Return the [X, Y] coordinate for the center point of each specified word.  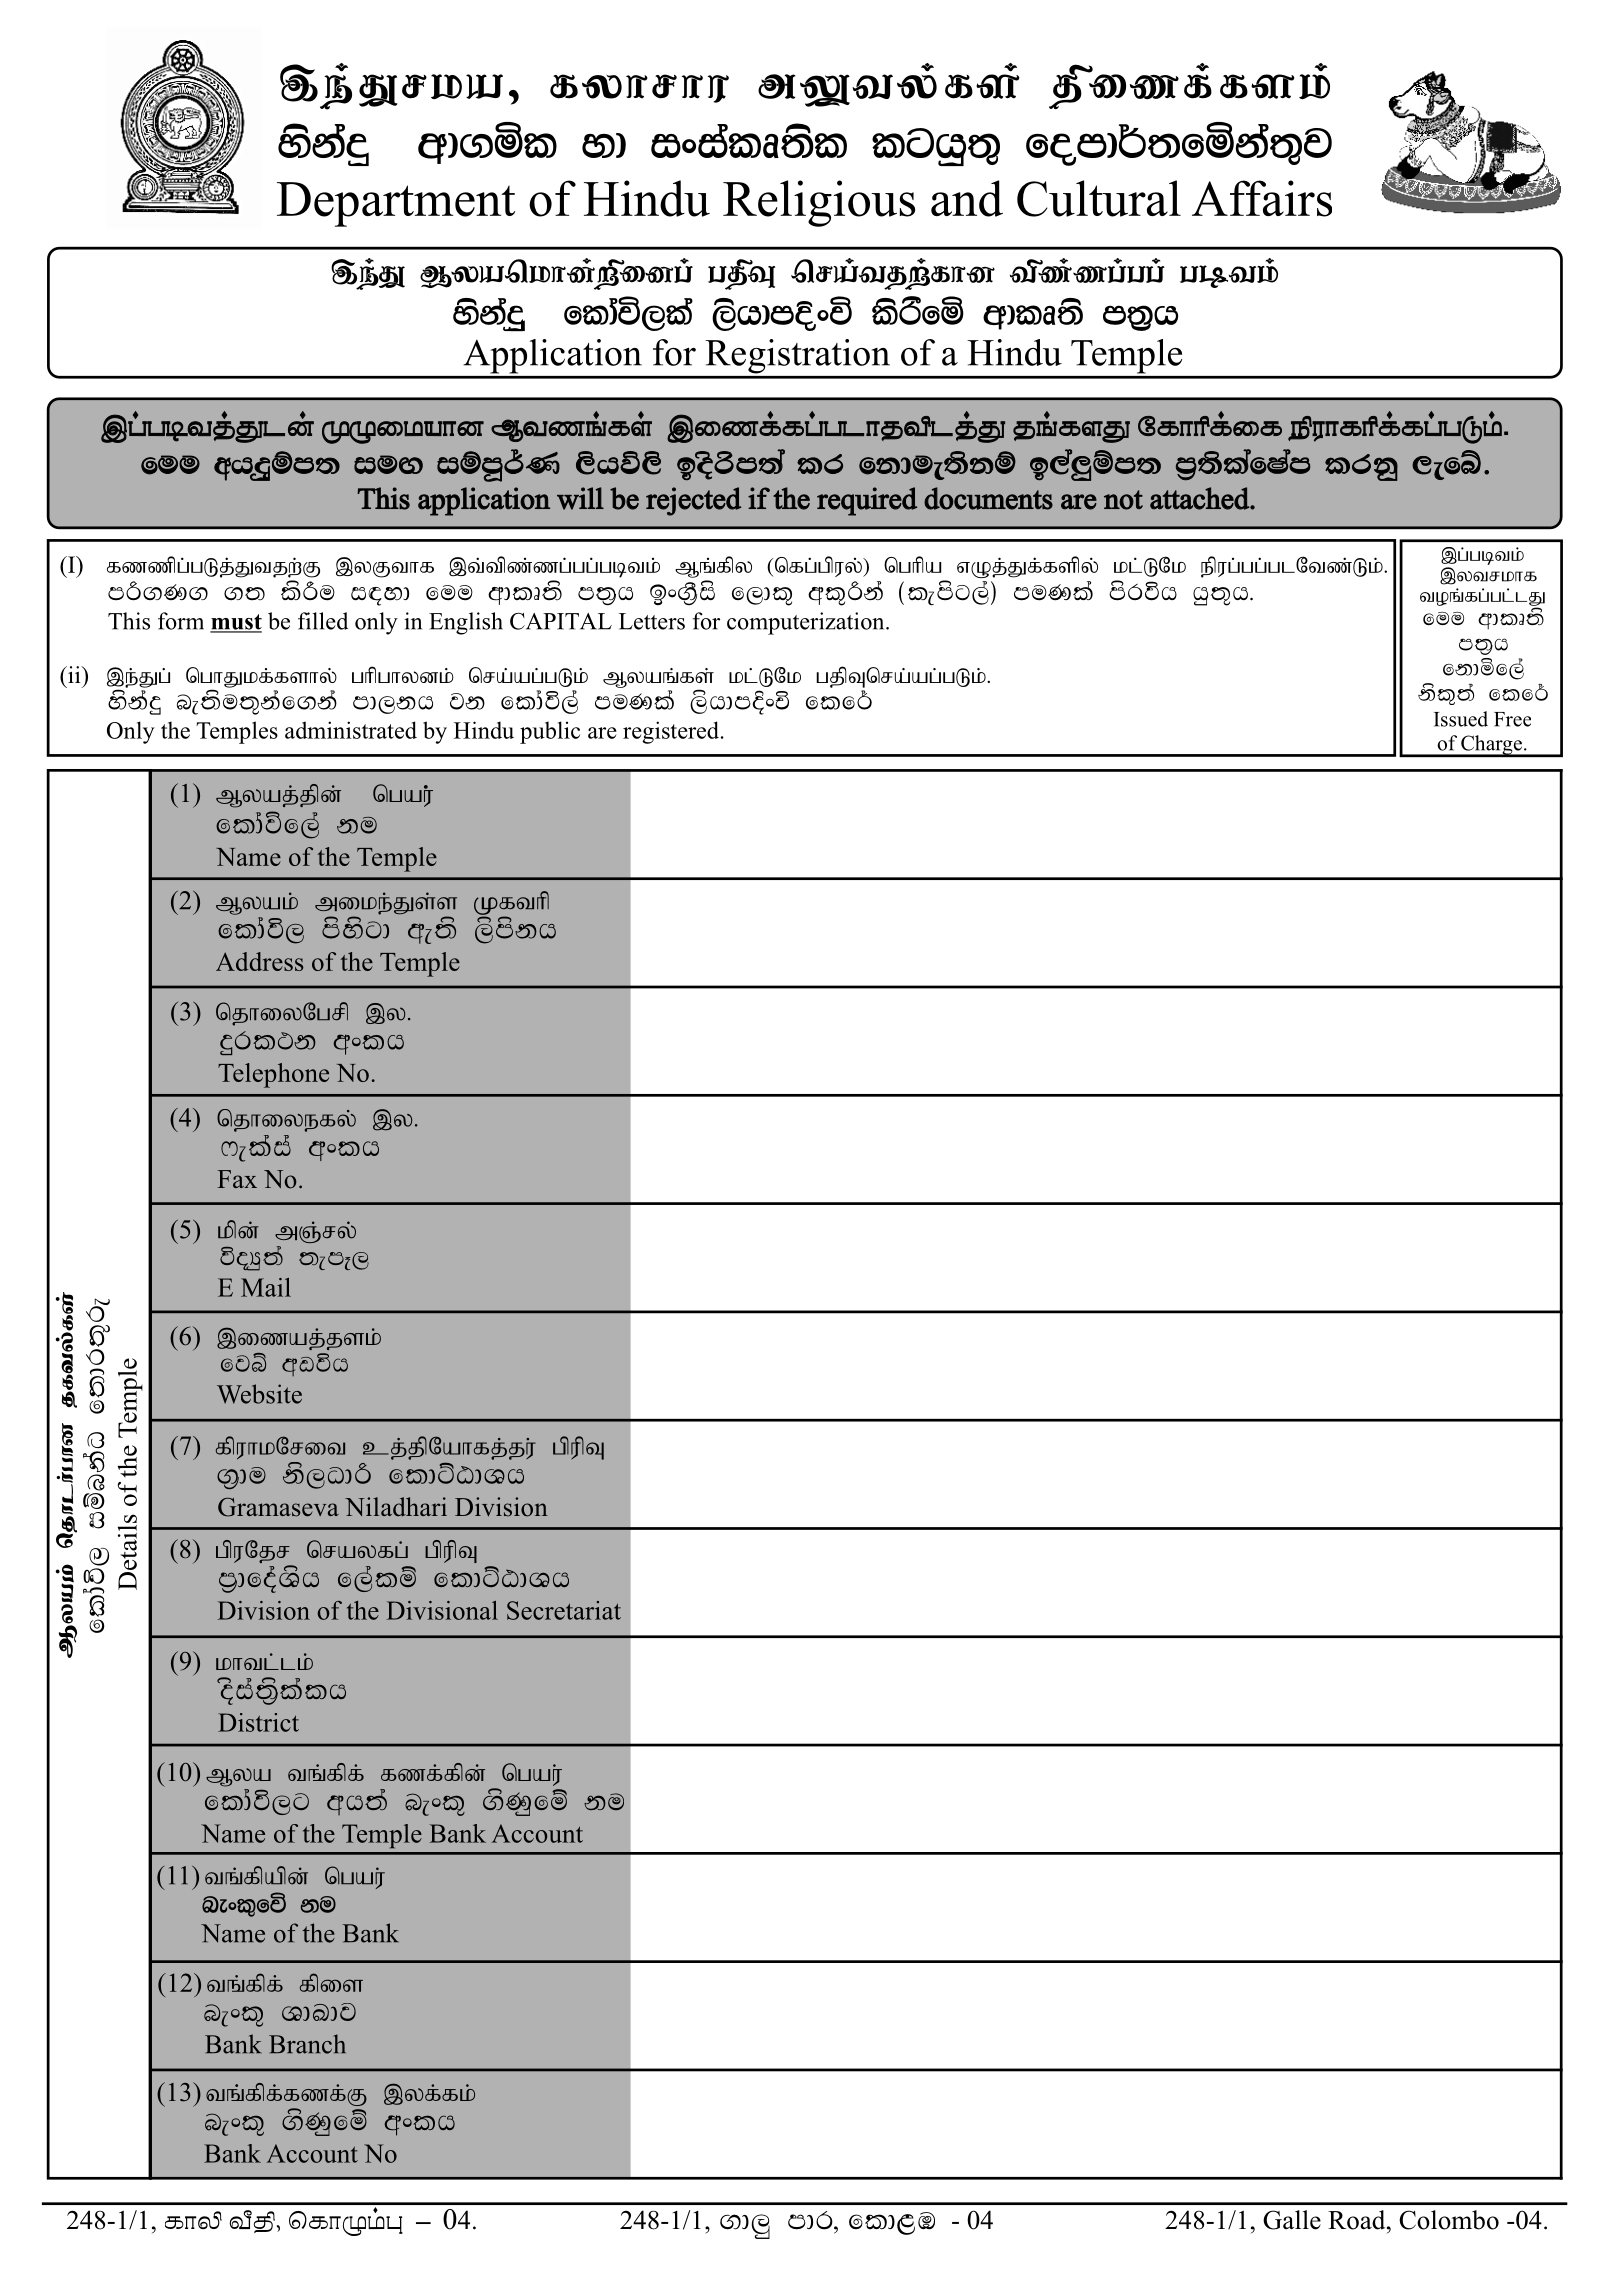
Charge [1491, 746]
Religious [819, 203]
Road [1358, 2220]
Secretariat [564, 1610]
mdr [811, 2220]
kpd [238, 1229]
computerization [807, 623]
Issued [1461, 719]
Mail [266, 1287]
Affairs [1262, 198]
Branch [307, 2044]
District [258, 1722]
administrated [351, 730]
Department [396, 204]
